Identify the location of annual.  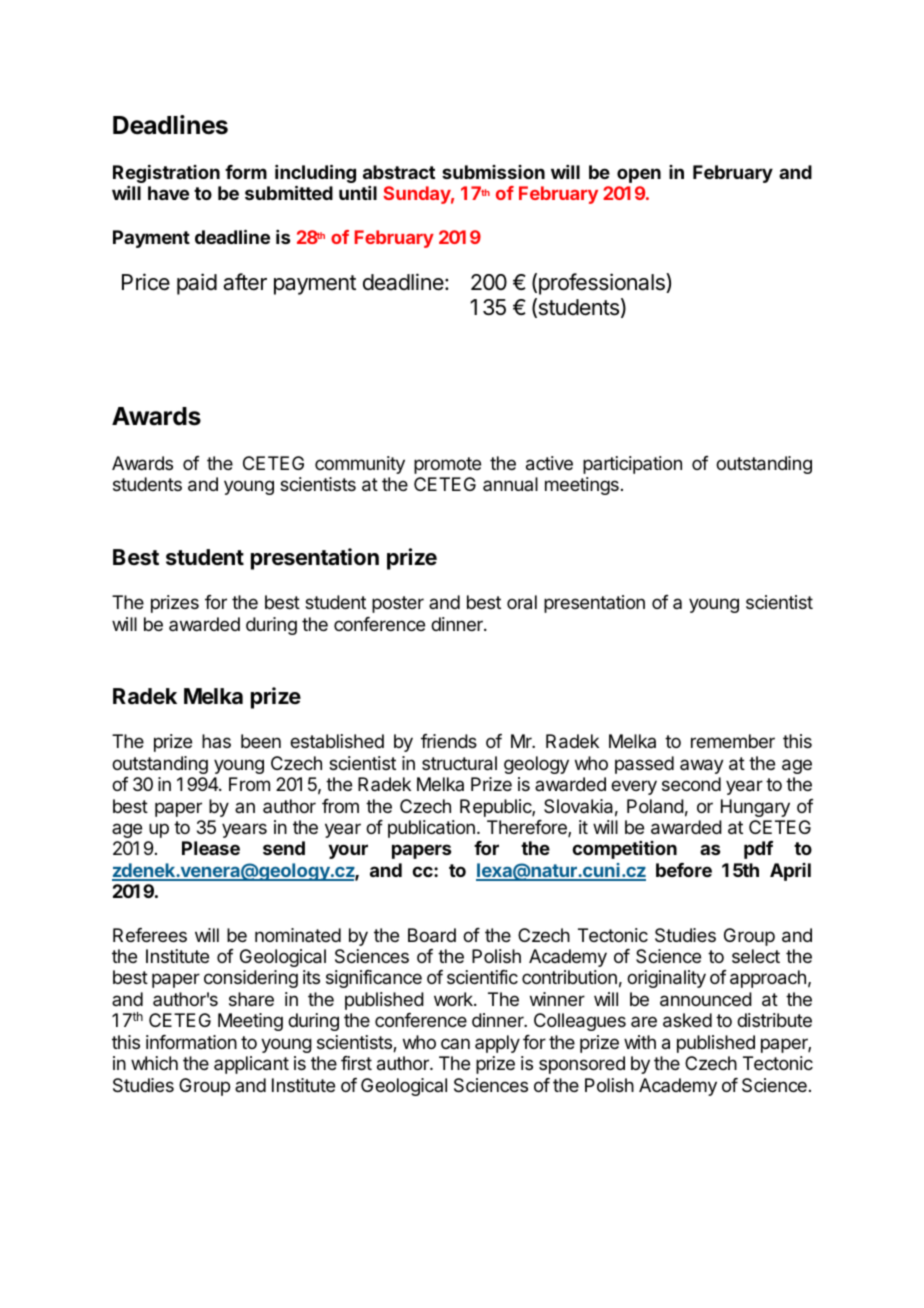
(510, 484).
